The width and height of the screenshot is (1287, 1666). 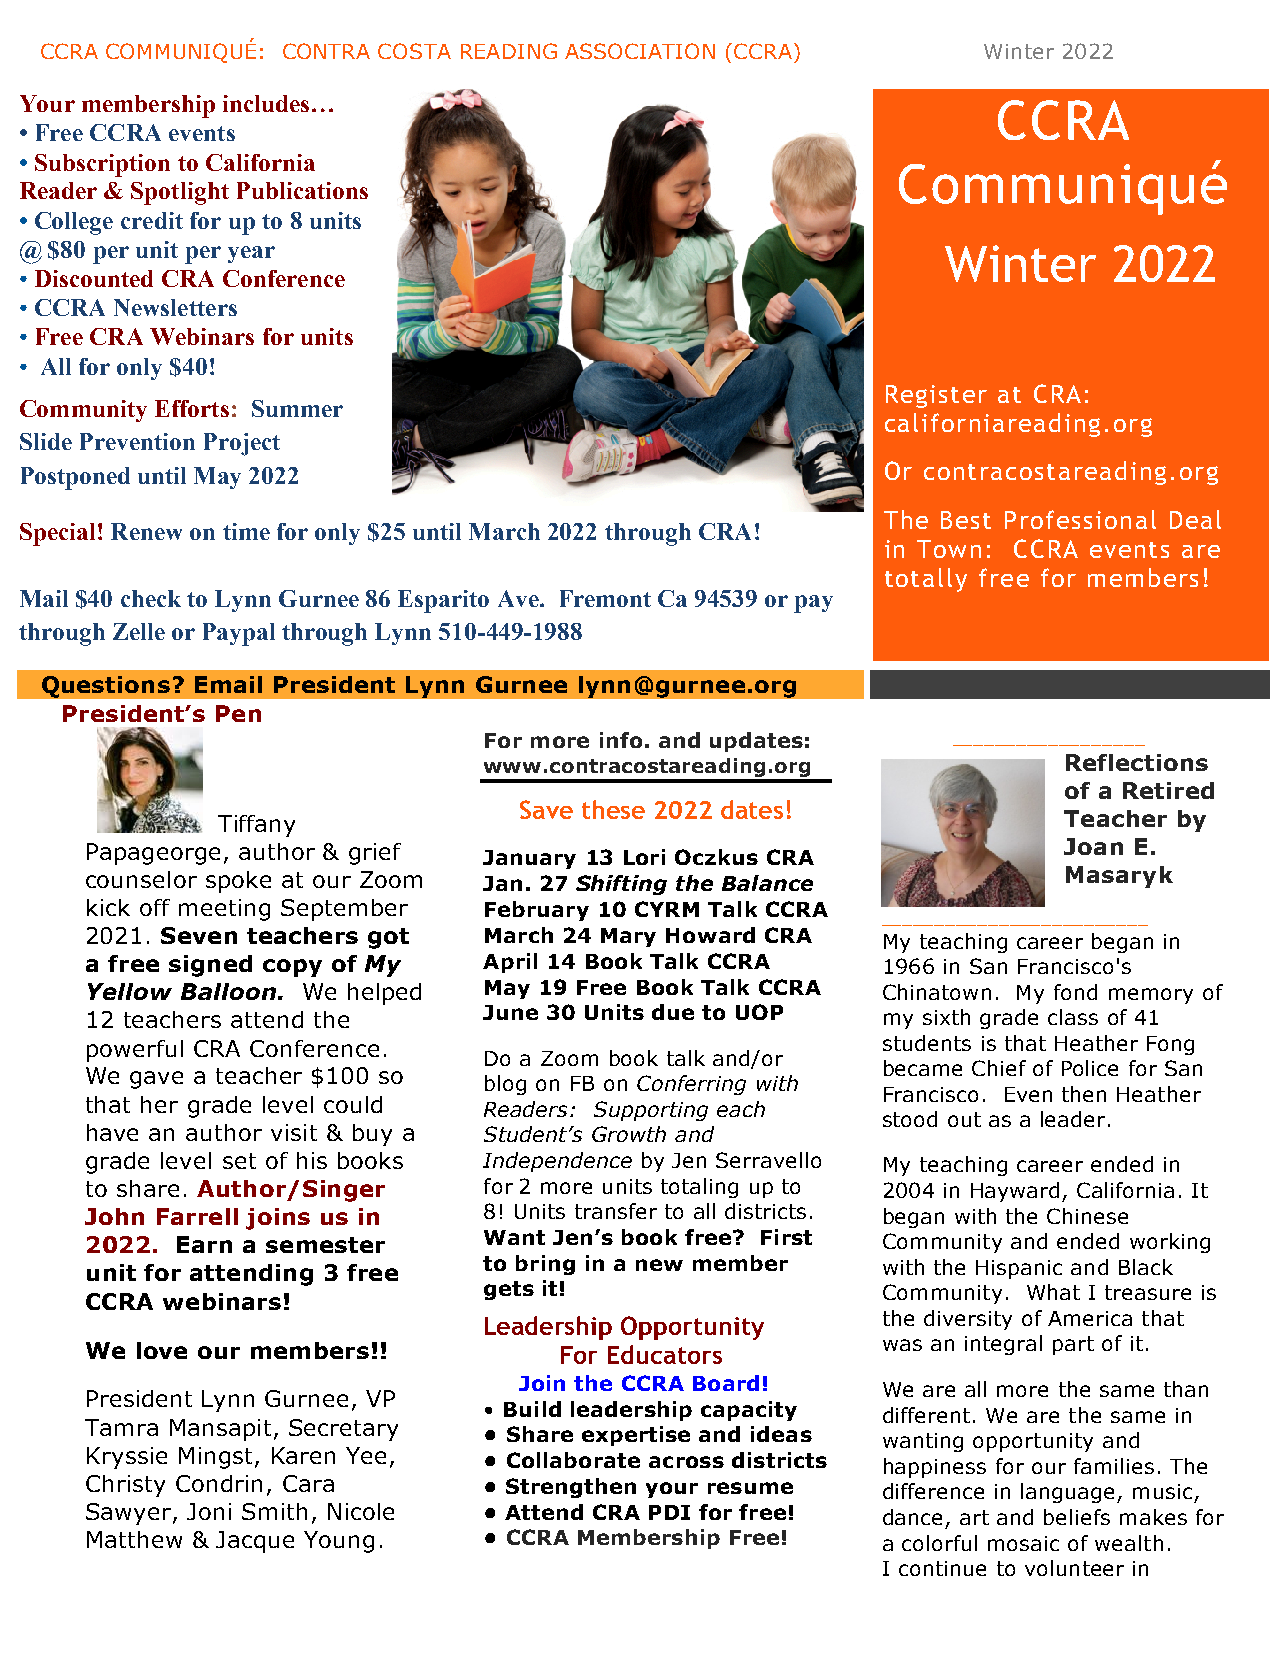 What do you see at coordinates (266, 103) in the screenshot?
I see `includes` at bounding box center [266, 103].
